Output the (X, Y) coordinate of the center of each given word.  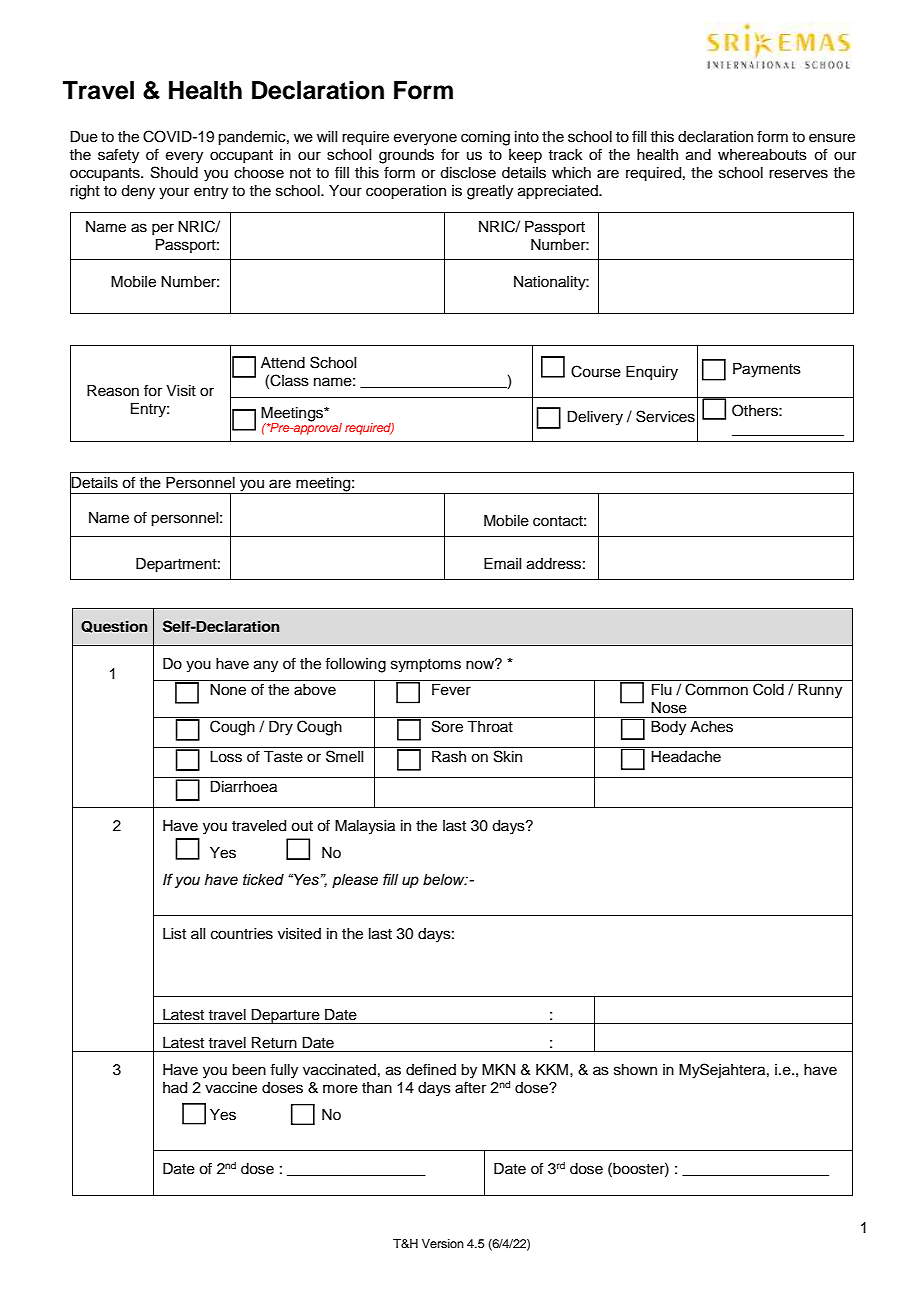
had (175, 1088)
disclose (468, 173)
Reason (113, 391)
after (470, 1088)
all (198, 933)
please (355, 881)
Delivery (595, 418)
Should (174, 172)
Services (665, 416)
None (228, 690)
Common (716, 689)
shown (635, 1070)
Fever (451, 690)
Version (443, 1243)
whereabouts (762, 155)
